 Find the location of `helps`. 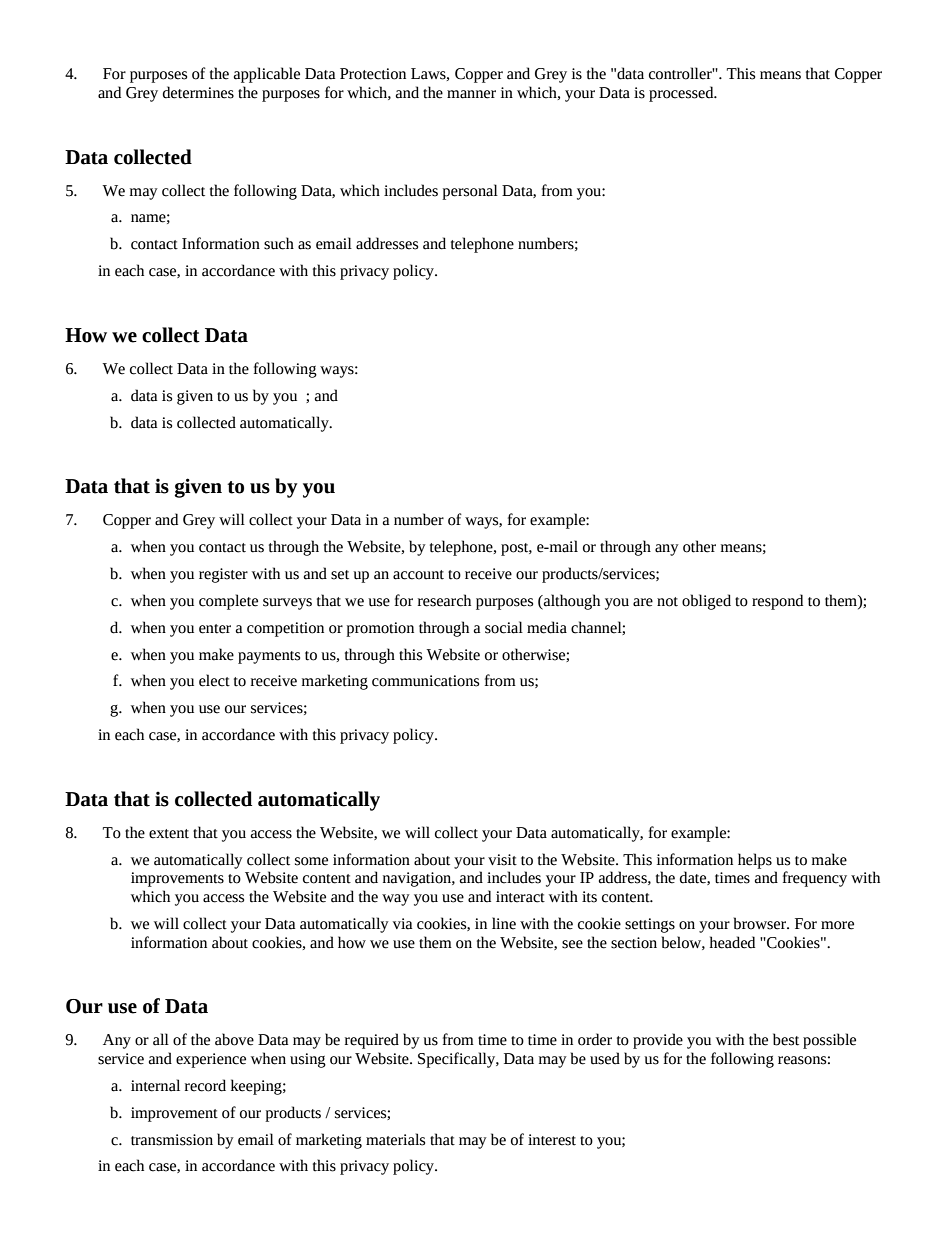

helps is located at coordinates (755, 861).
